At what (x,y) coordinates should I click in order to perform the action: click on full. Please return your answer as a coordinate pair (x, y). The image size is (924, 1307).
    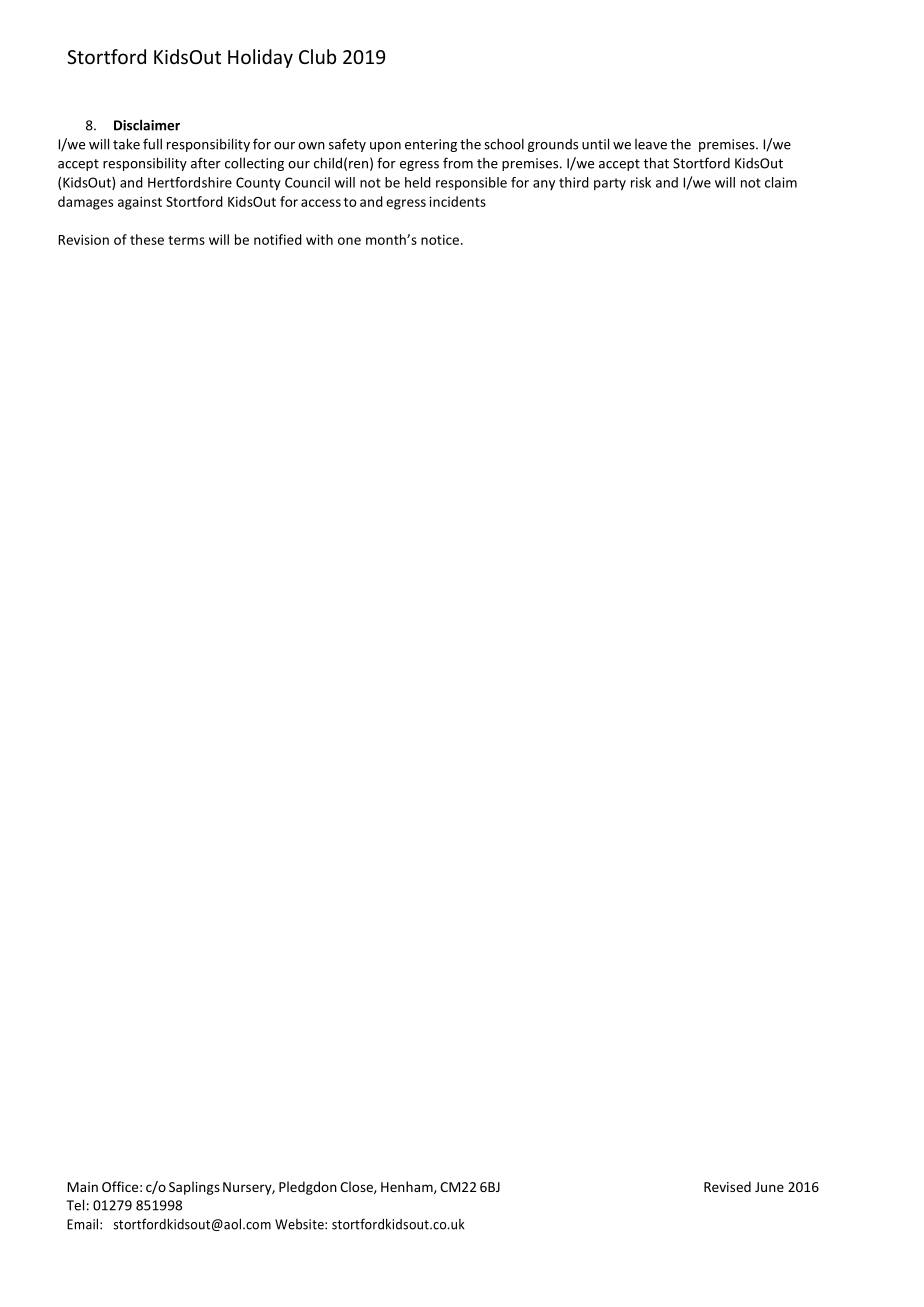
    Looking at the image, I should click on (152, 144).
